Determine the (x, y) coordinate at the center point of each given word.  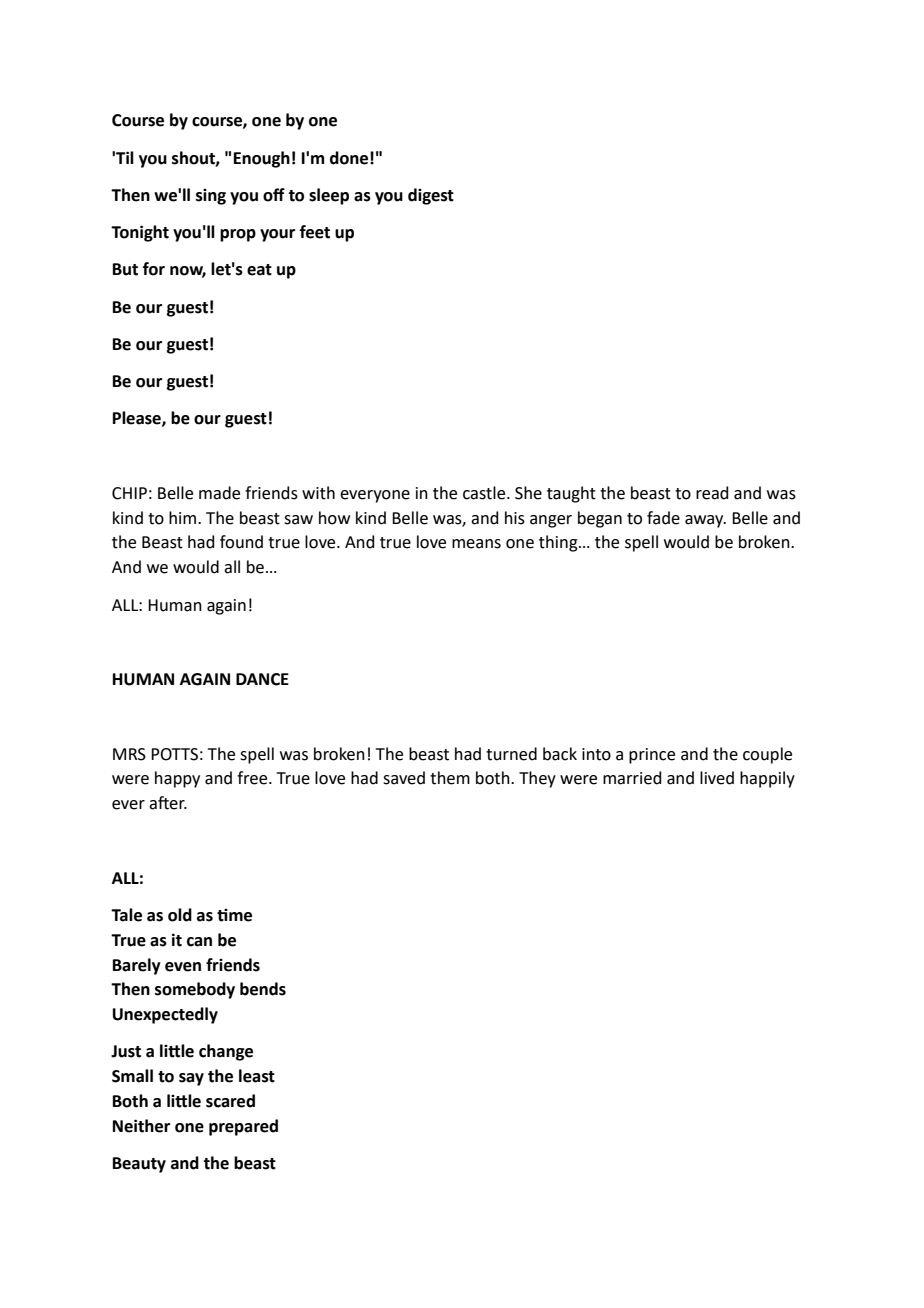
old (180, 915)
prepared (243, 1127)
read (712, 493)
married (632, 778)
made (219, 493)
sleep (329, 196)
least (257, 1076)
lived (717, 778)
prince (652, 756)
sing (211, 197)
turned (511, 754)
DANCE (262, 679)
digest (431, 196)
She (528, 493)
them (450, 778)
